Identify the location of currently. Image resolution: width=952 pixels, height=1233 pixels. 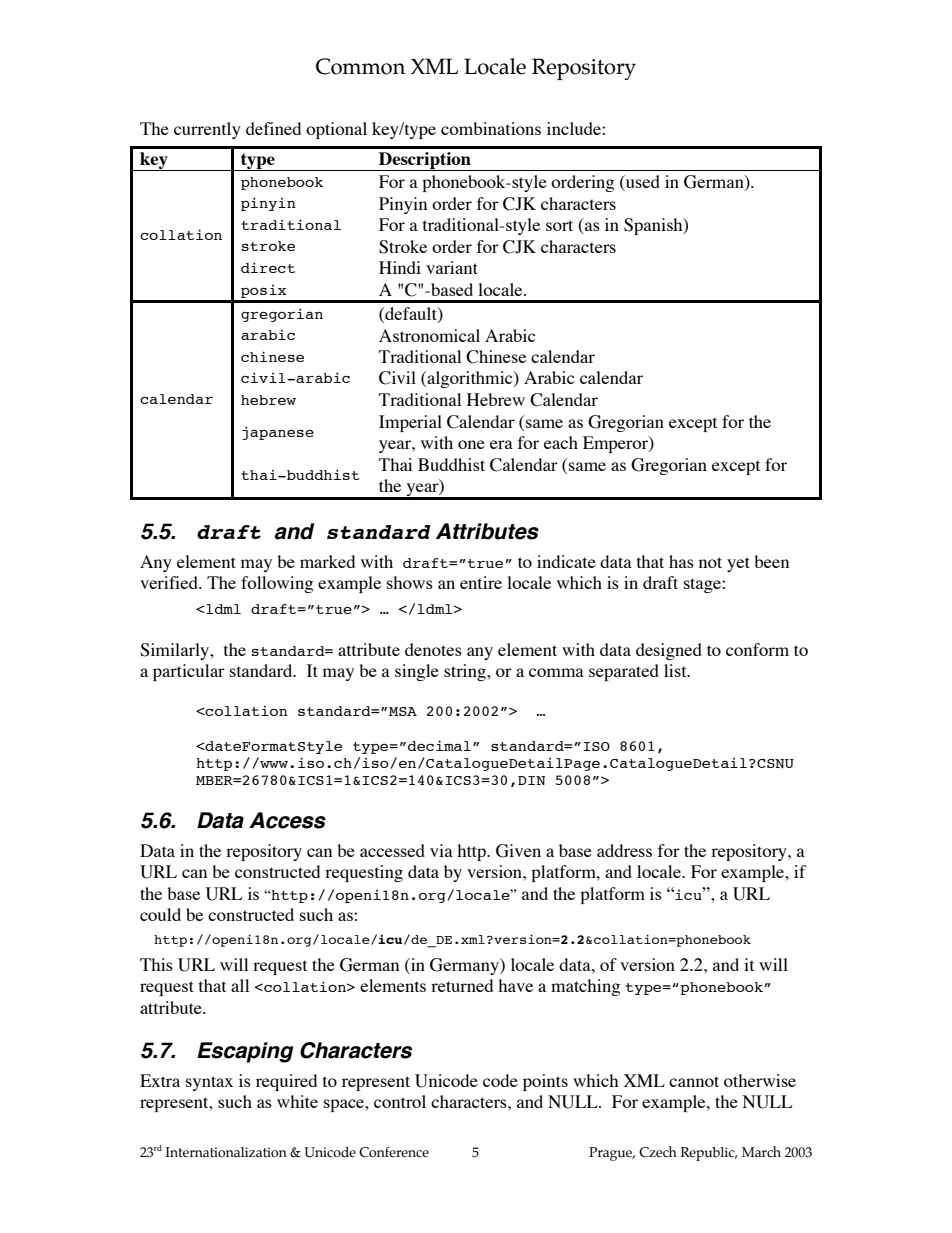
(207, 130).
